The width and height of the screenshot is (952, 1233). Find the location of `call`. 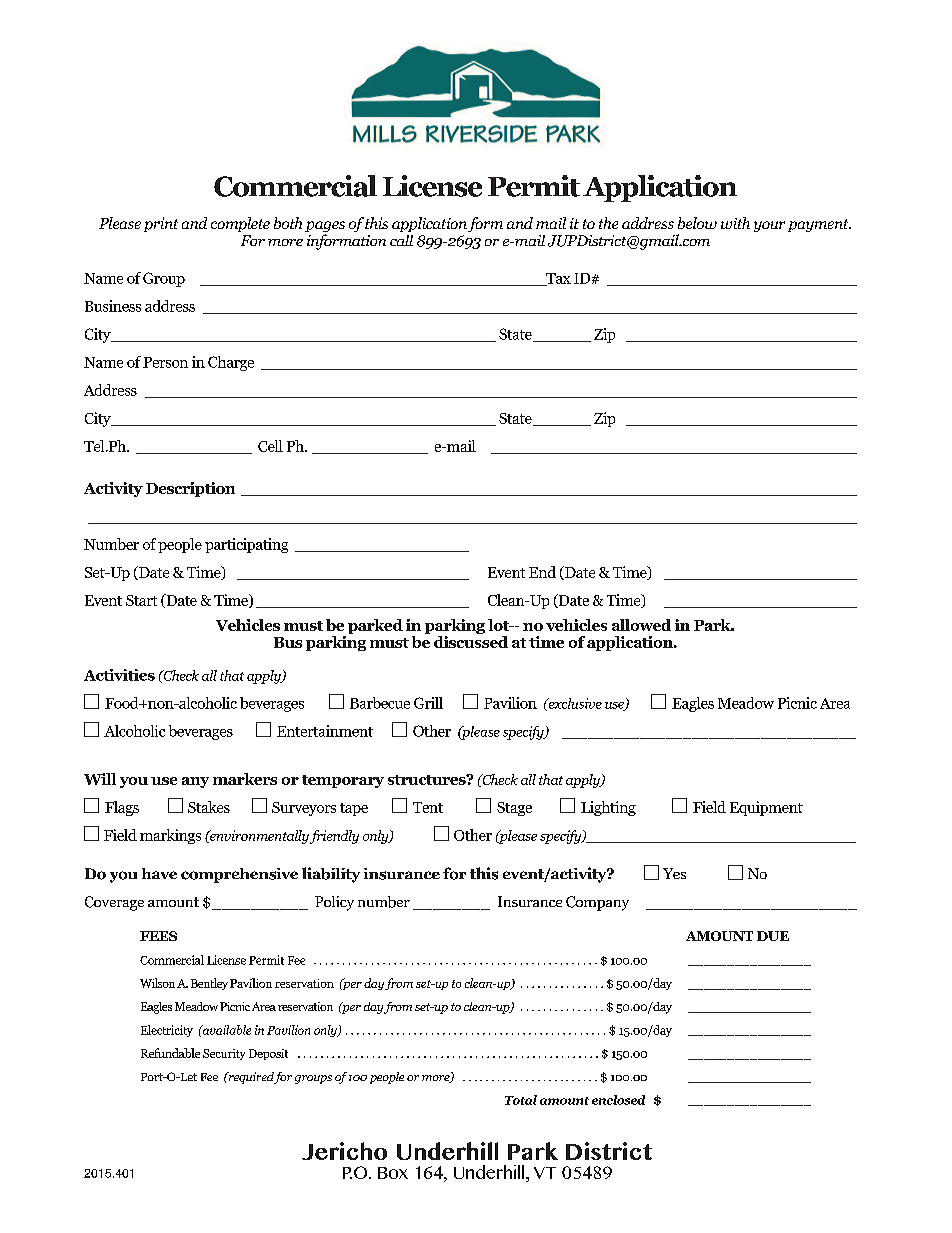

call is located at coordinates (401, 240).
